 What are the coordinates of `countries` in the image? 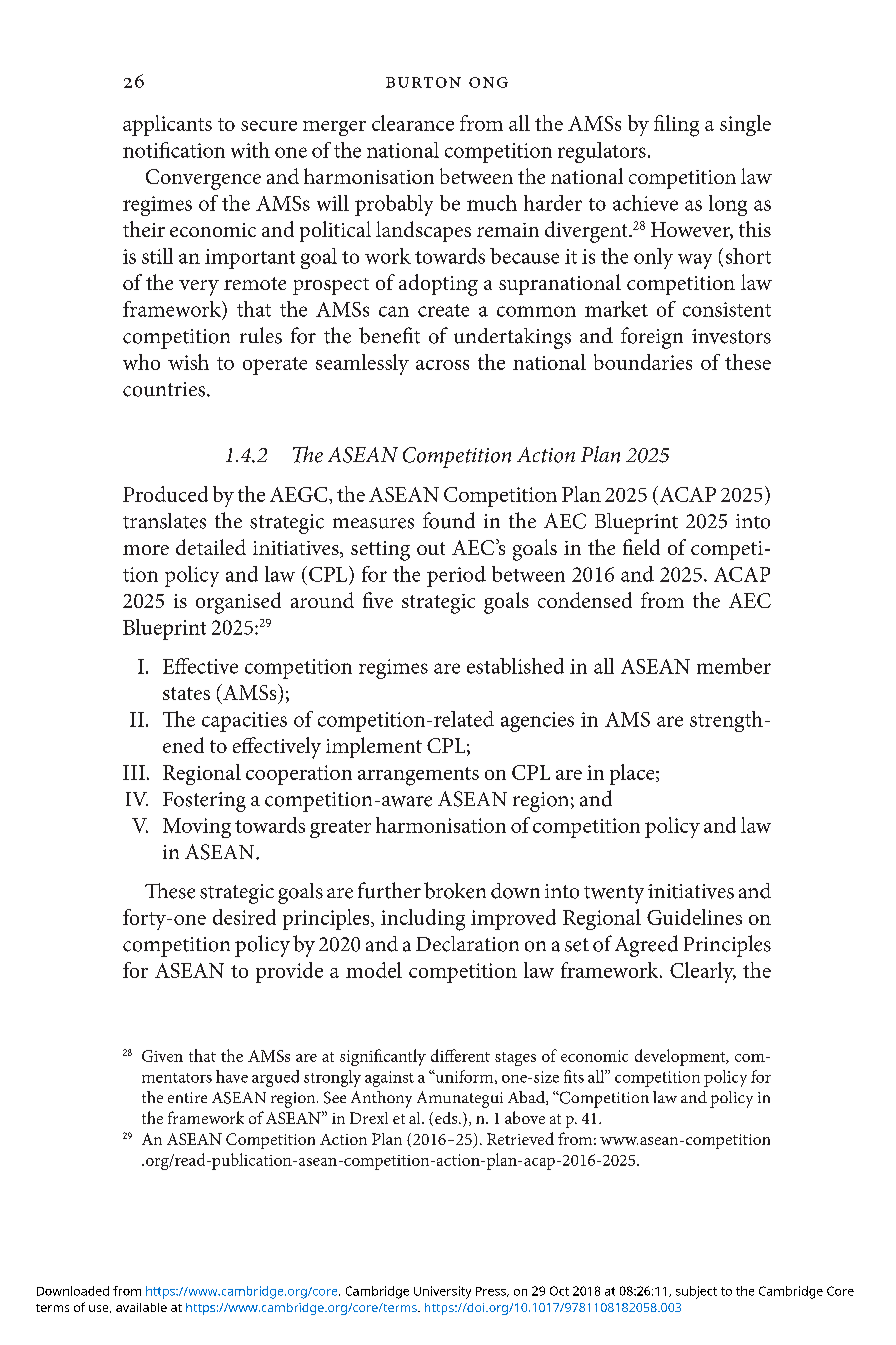 It's located at (165, 389).
